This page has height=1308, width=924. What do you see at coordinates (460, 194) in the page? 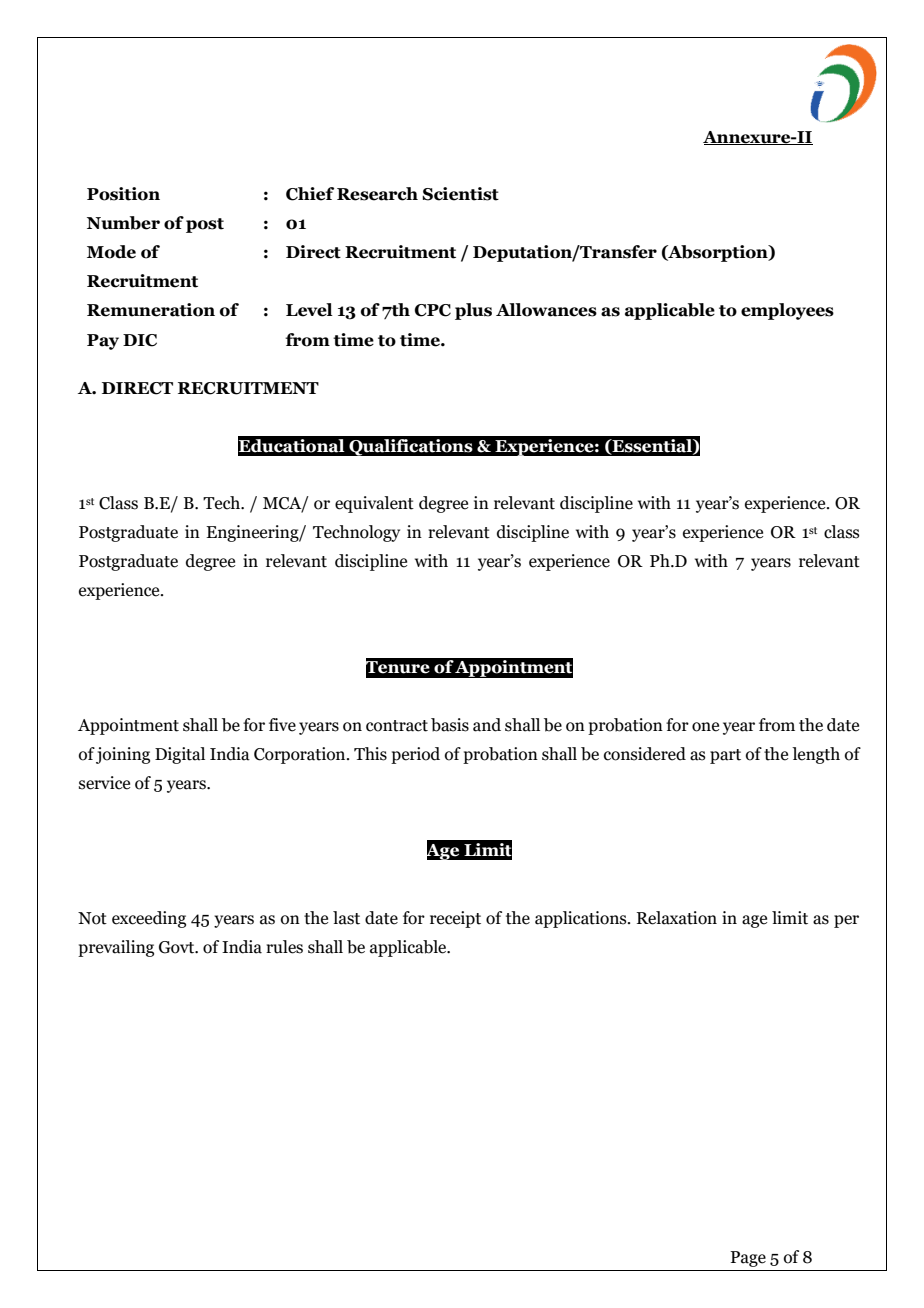
I see `Scientist` at bounding box center [460, 194].
